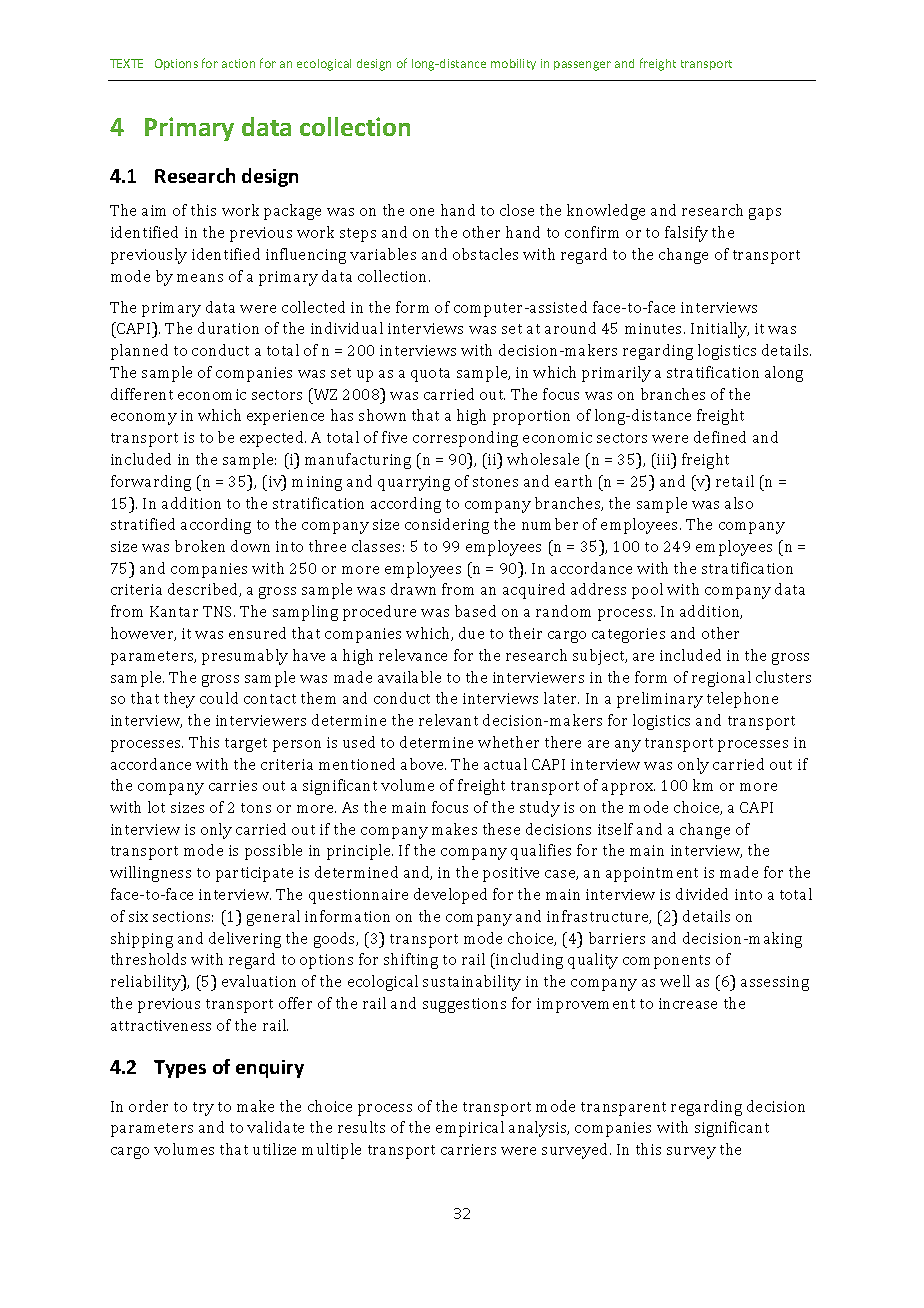 Image resolution: width=924 pixels, height=1308 pixels. Describe the element at coordinates (720, 437) in the screenshot. I see `defined` at that location.
